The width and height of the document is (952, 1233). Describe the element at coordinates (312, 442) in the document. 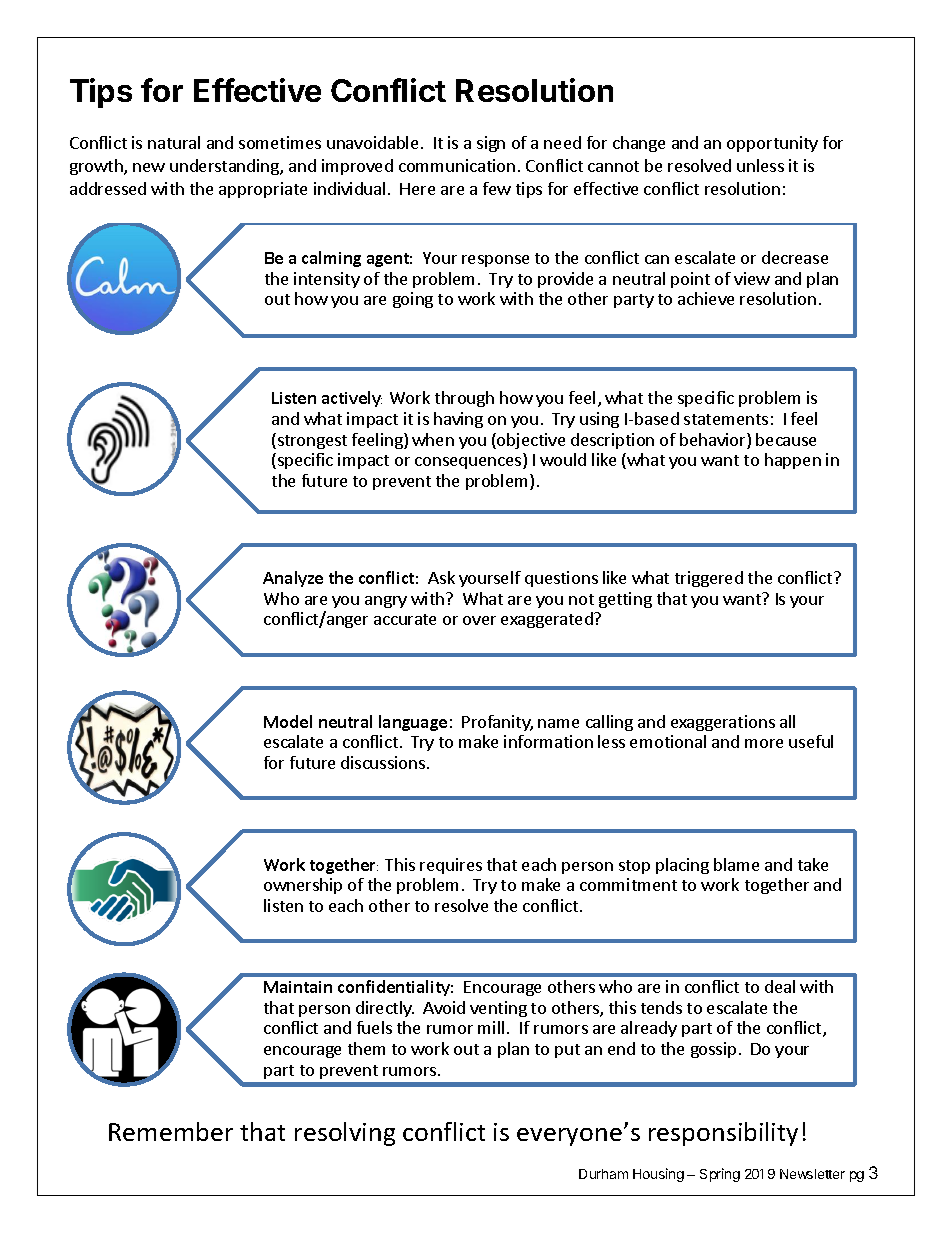

I see `strongest` at that location.
